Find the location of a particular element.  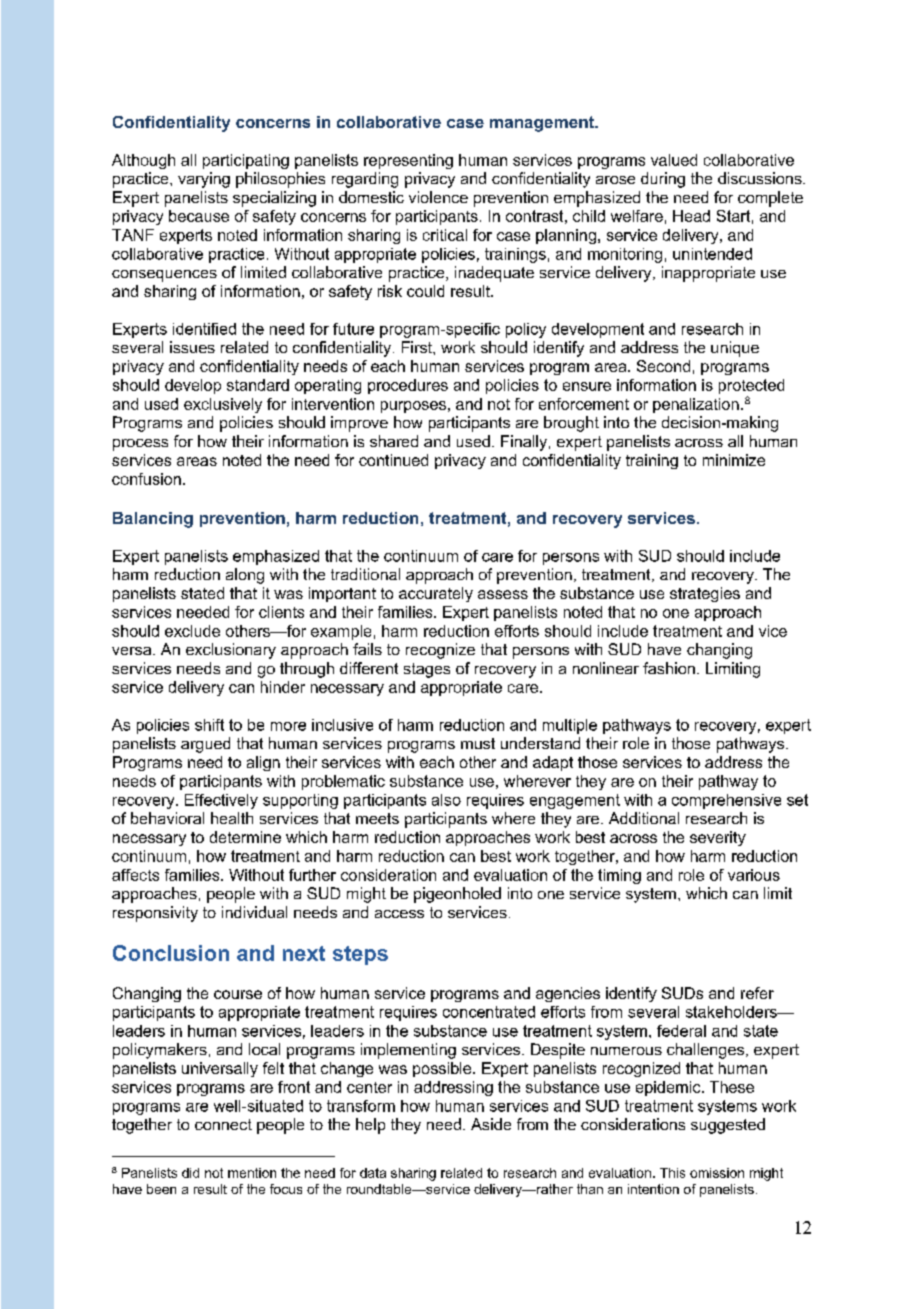

confusion is located at coordinates (146, 479).
